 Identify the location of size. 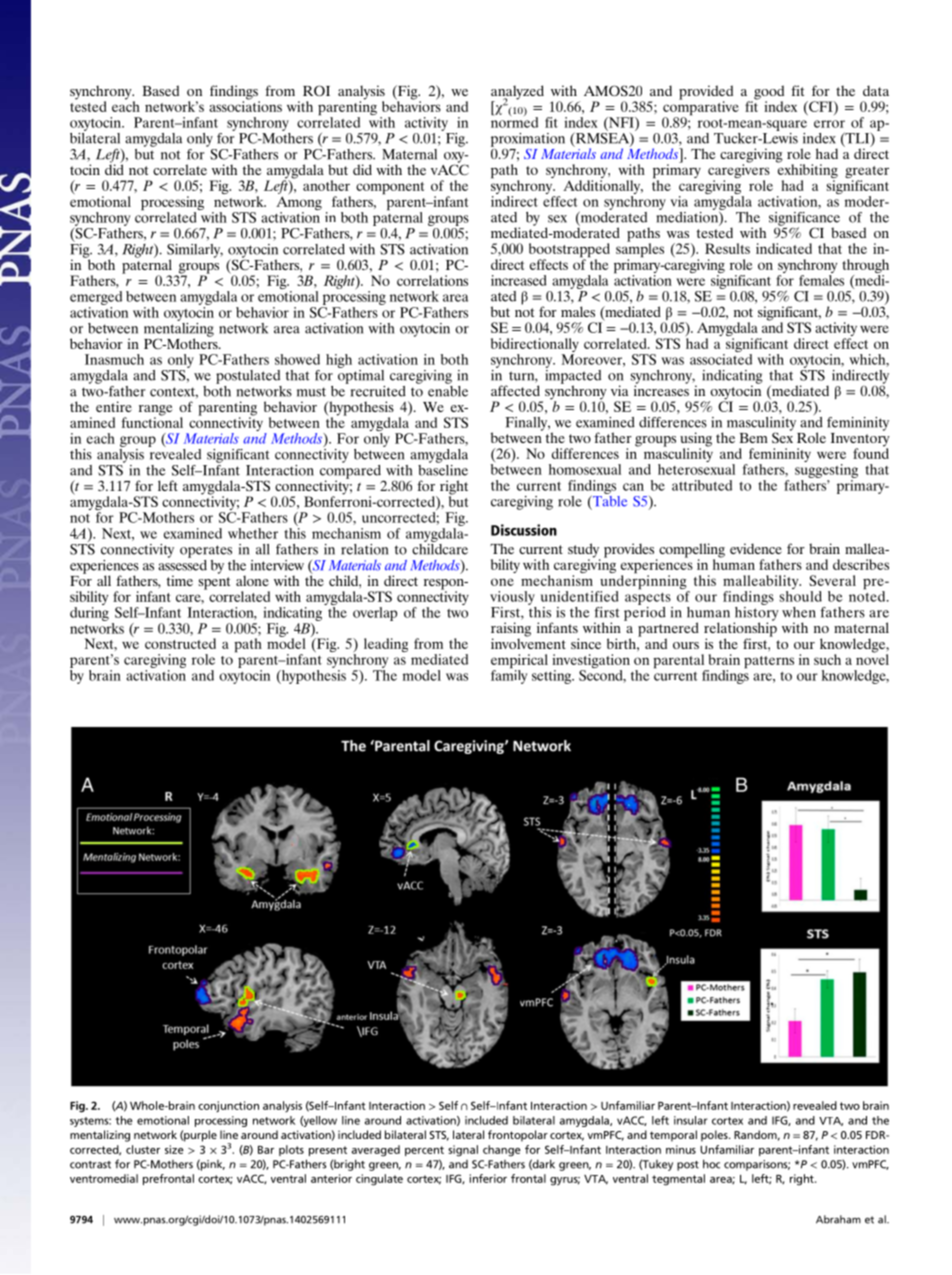
(174, 1149).
